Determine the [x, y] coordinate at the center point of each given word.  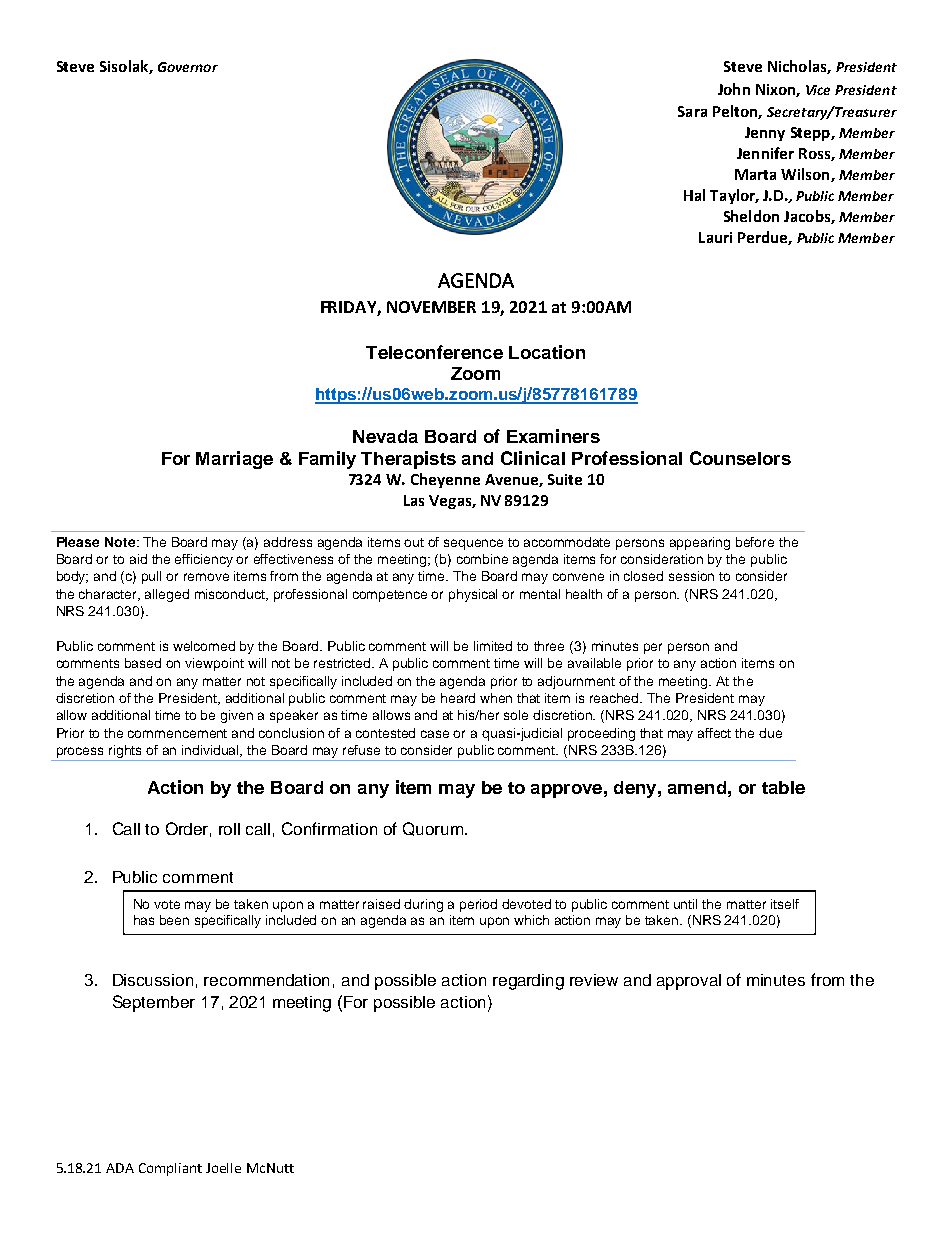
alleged [167, 595]
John [734, 89]
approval [689, 982]
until [685, 904]
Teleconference [434, 352]
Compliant [170, 1169]
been [174, 920]
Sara [692, 111]
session [691, 576]
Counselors [740, 458]
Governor [188, 67]
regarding [528, 982]
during [423, 905]
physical [473, 595]
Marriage [234, 460]
